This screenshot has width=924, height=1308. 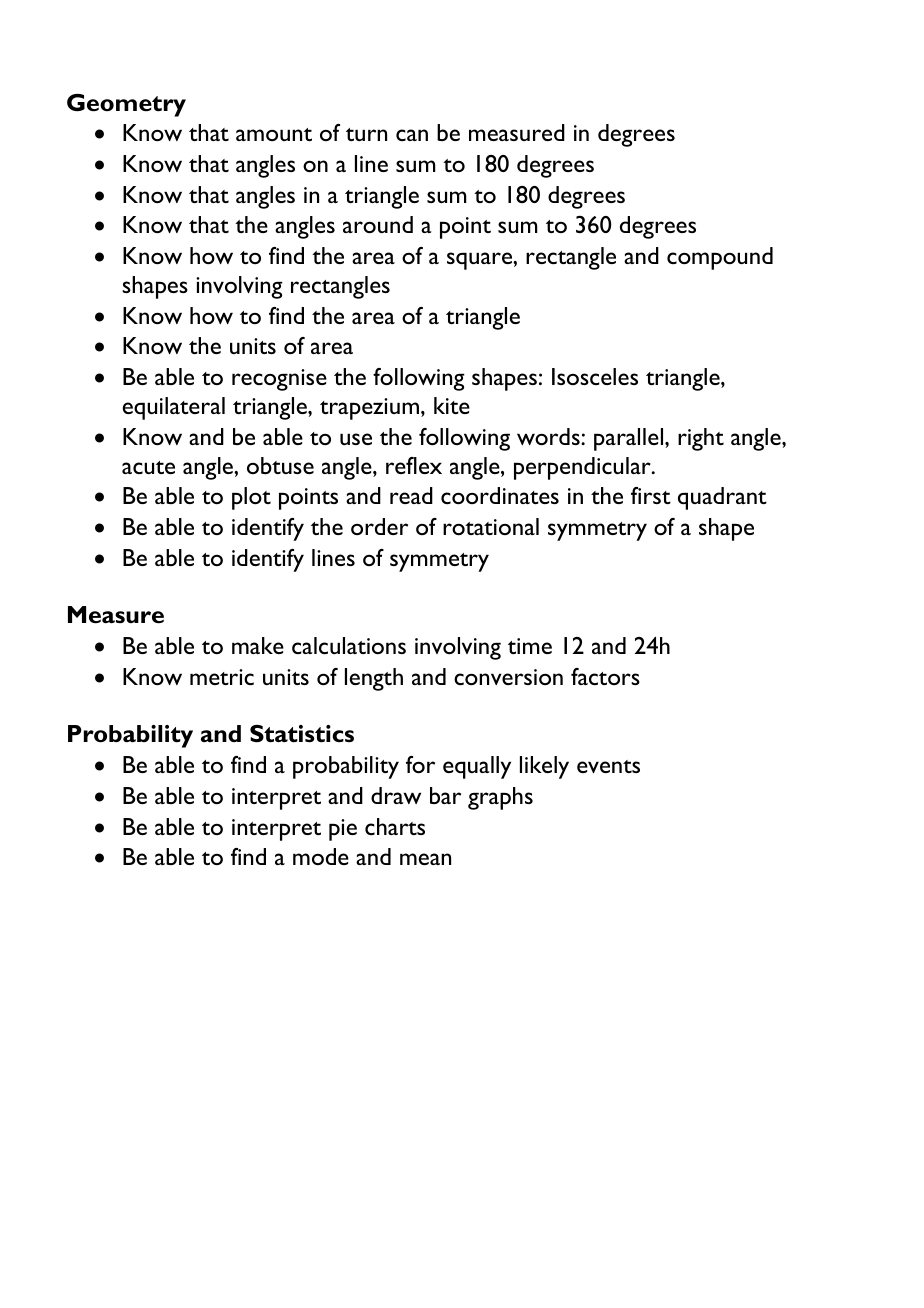 What do you see at coordinates (395, 826) in the screenshot?
I see `charts` at bounding box center [395, 826].
